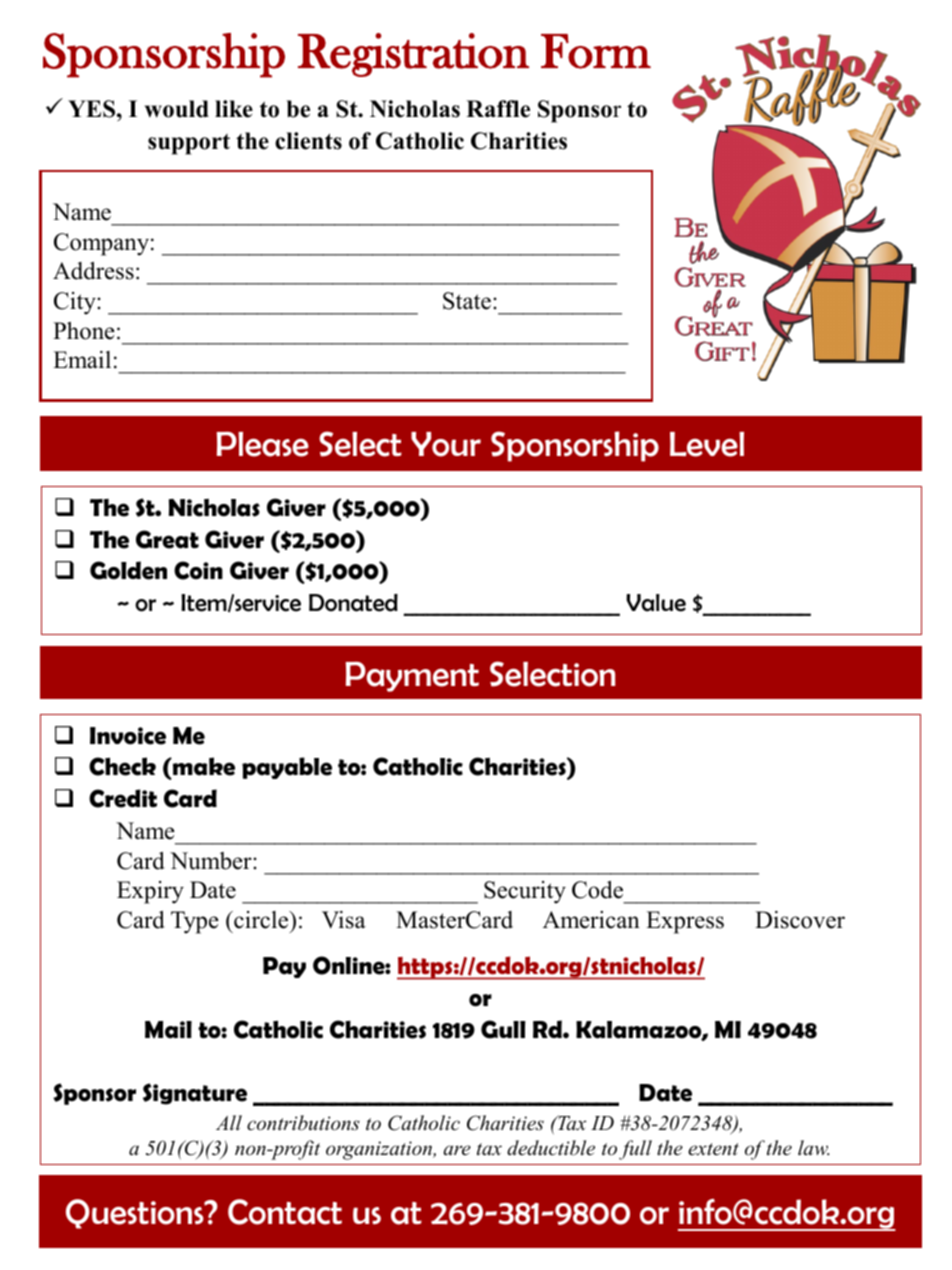  Describe the element at coordinates (136, 1214) in the screenshot. I see `Questions` at that location.
